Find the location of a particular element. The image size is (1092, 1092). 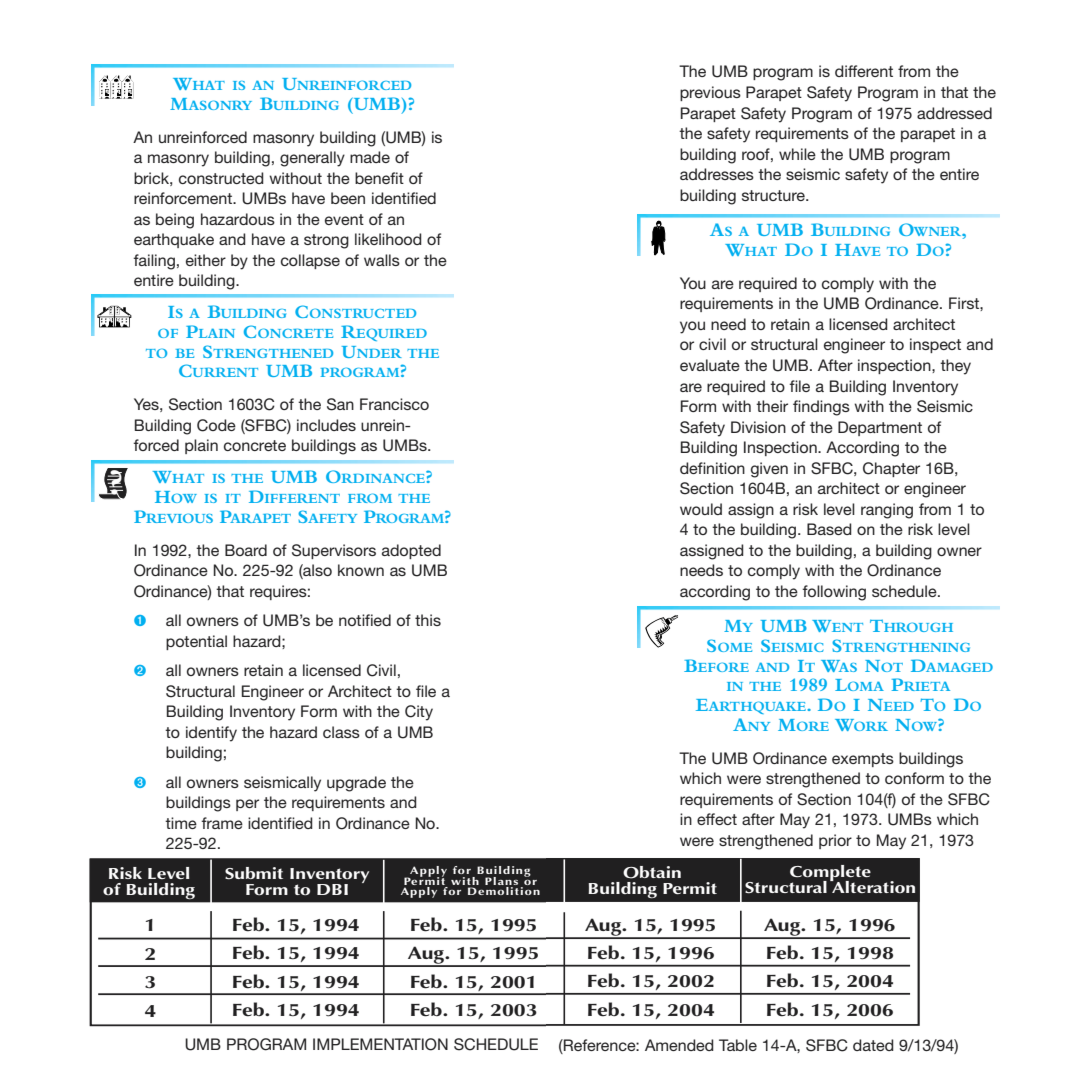

addresses is located at coordinates (717, 174).
